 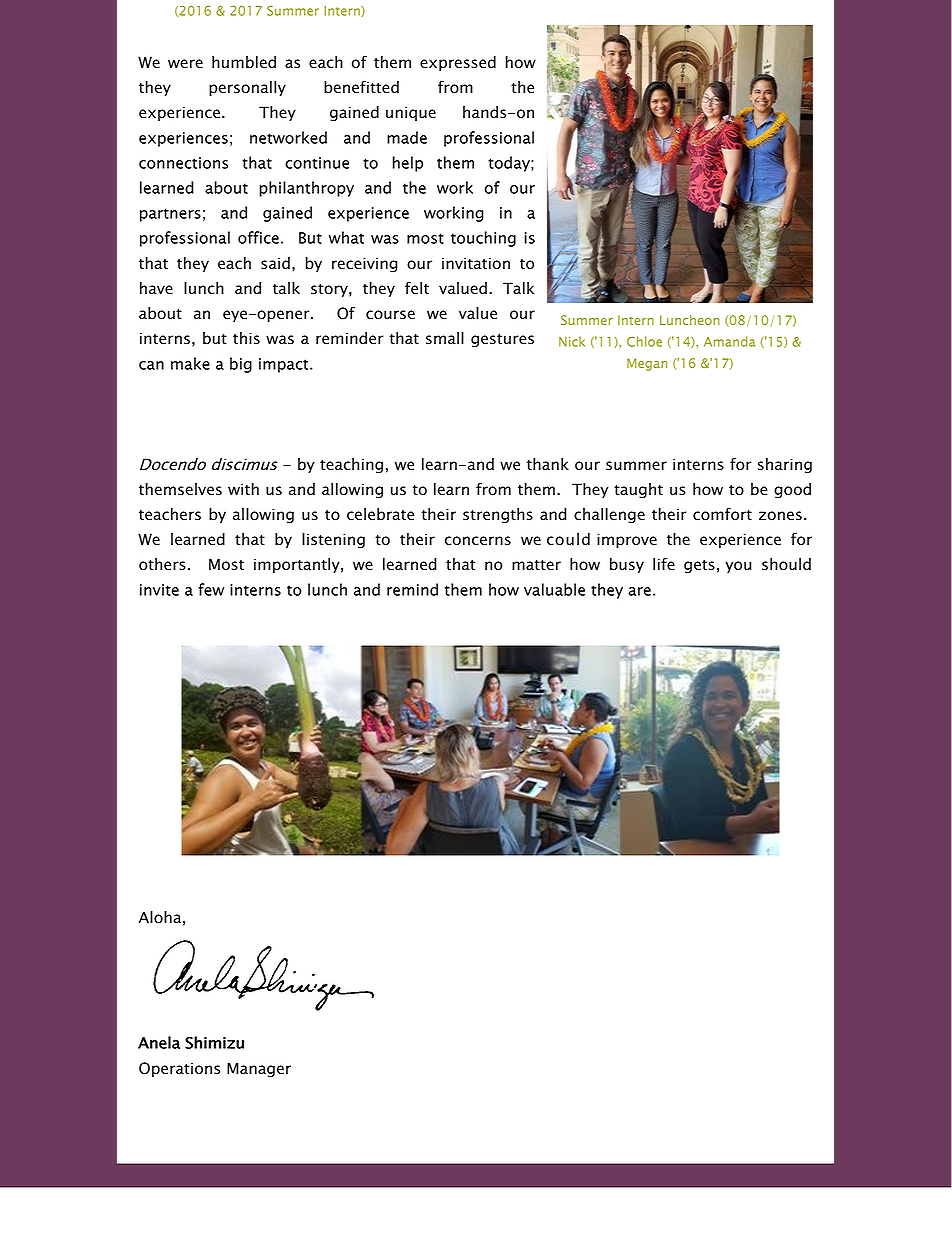 I want to click on Shimizu, so click(x=214, y=1042).
